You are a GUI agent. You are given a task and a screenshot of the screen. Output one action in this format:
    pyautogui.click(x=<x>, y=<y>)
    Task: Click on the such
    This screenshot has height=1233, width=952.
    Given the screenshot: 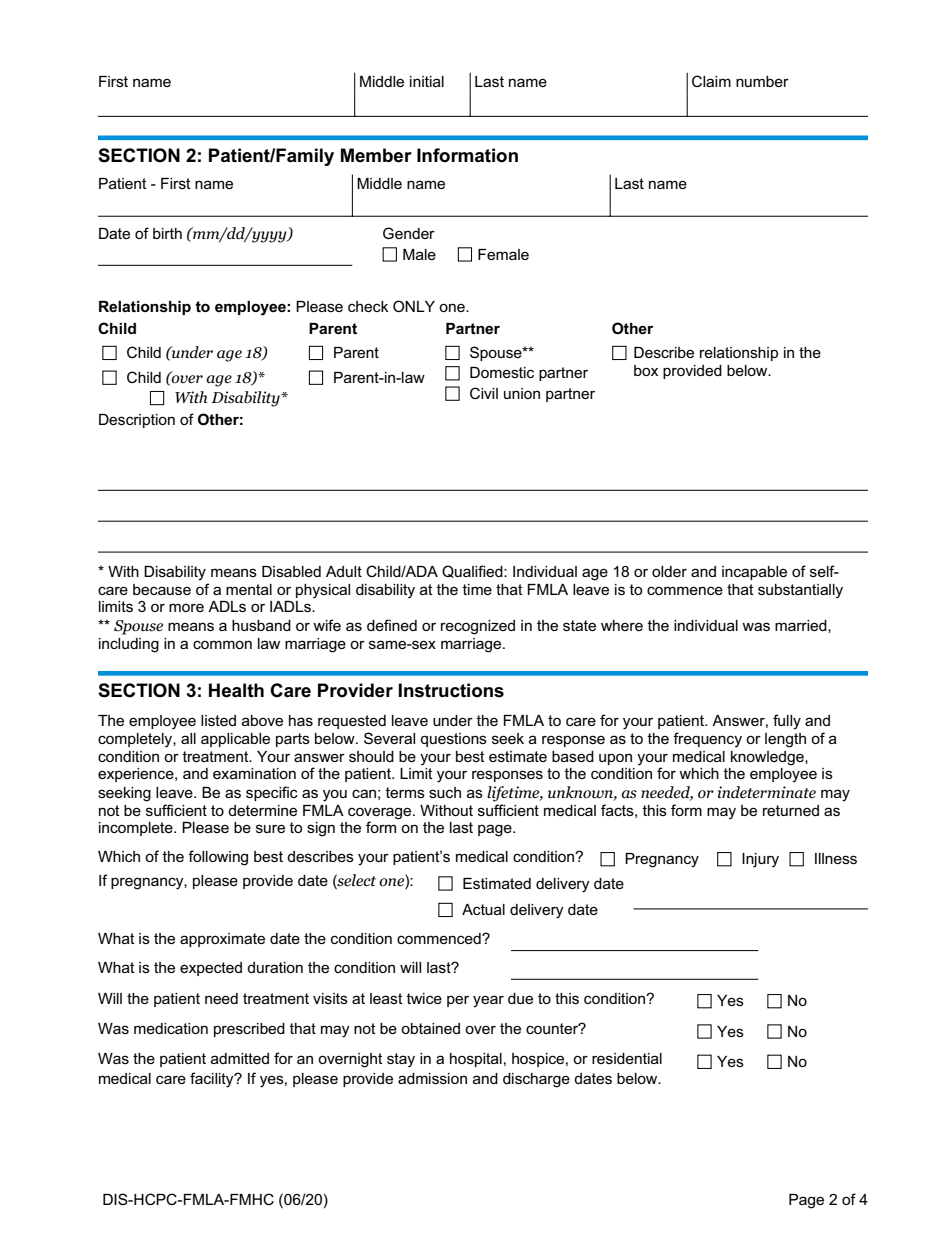 What is the action you would take?
    pyautogui.click(x=445, y=792)
